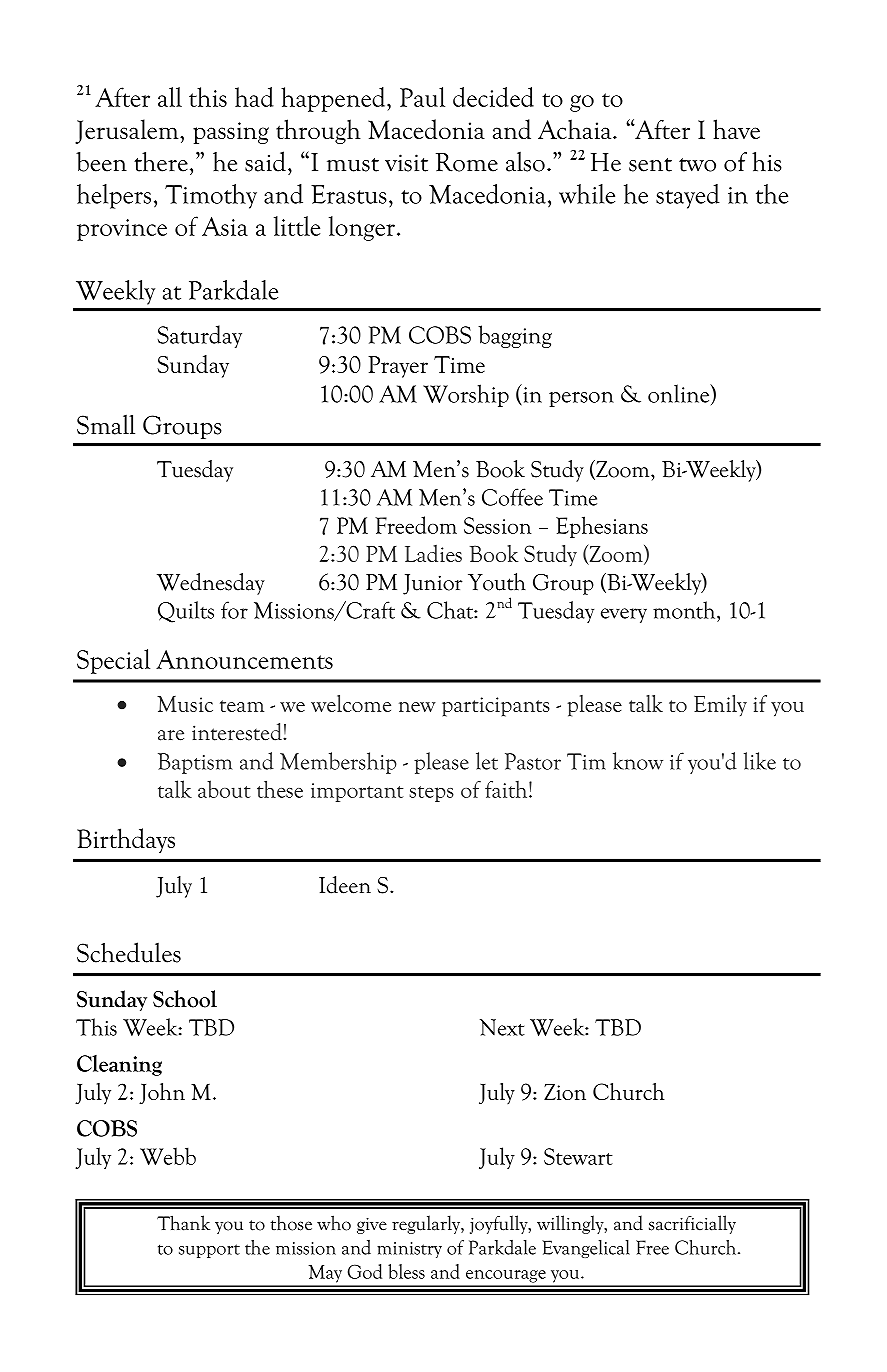 The image size is (887, 1372). What do you see at coordinates (422, 97) in the document?
I see `Paul` at bounding box center [422, 97].
